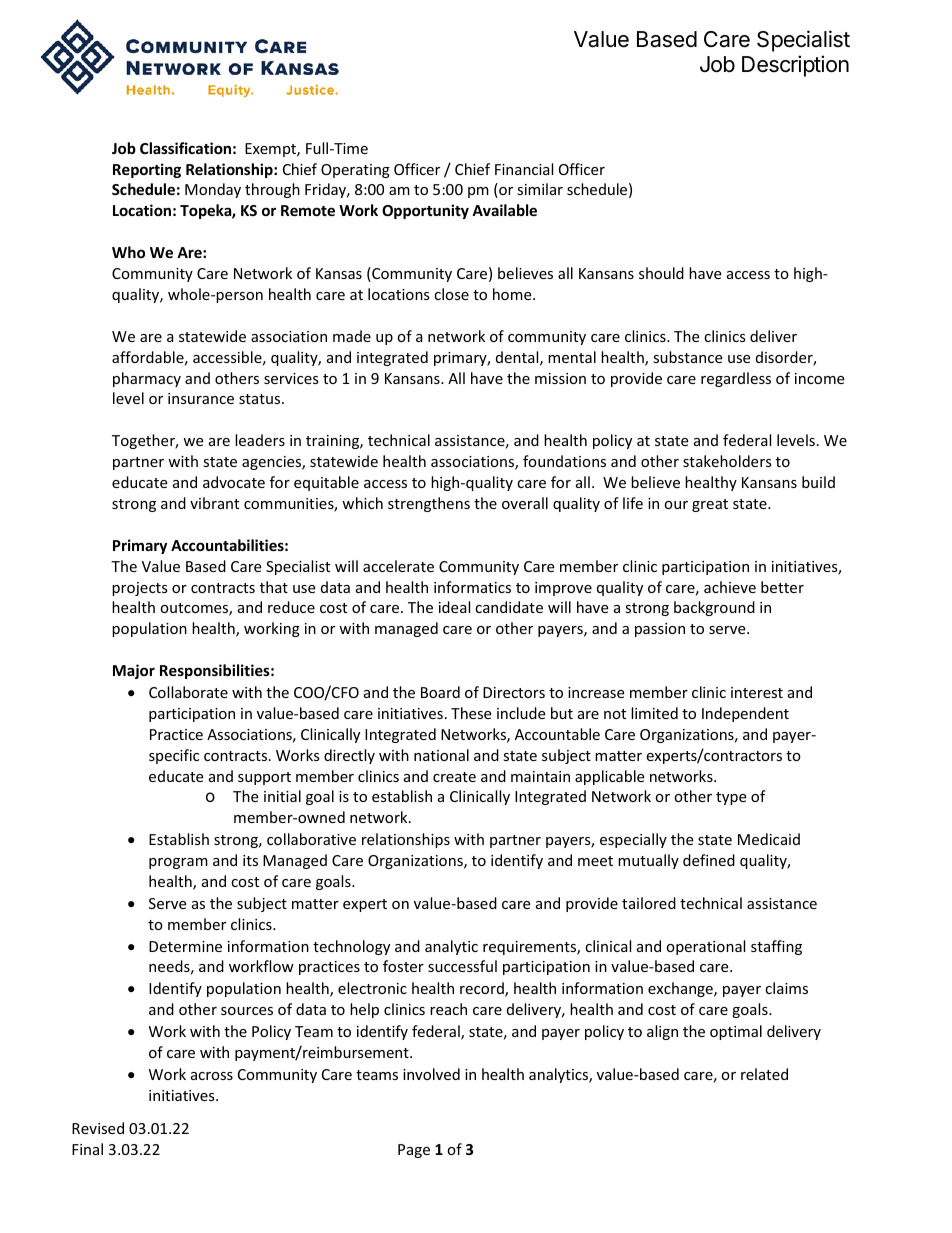 This document has width=952, height=1233. Describe the element at coordinates (178, 863) in the document. I see `program` at that location.
